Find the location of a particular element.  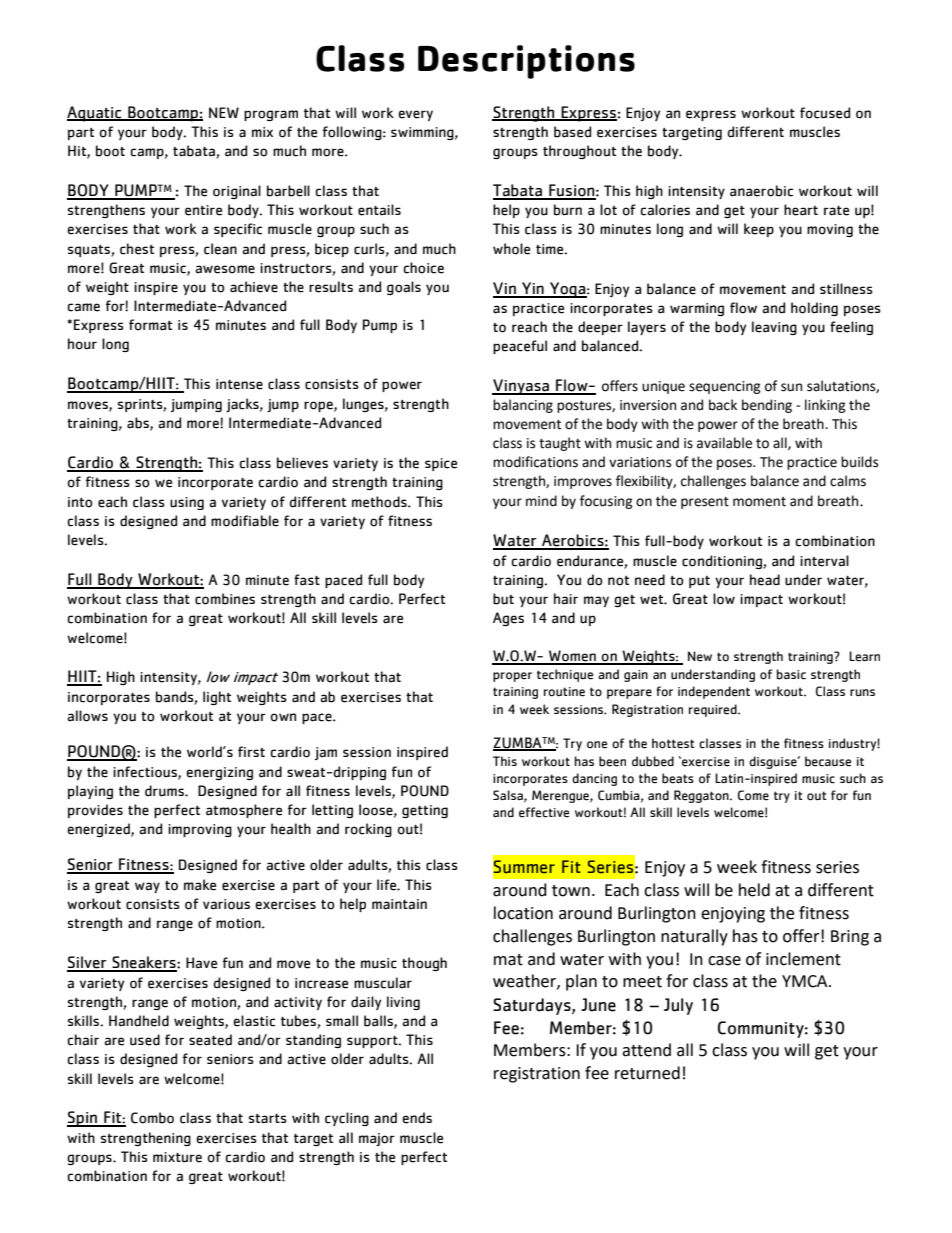

ends is located at coordinates (417, 1118).
